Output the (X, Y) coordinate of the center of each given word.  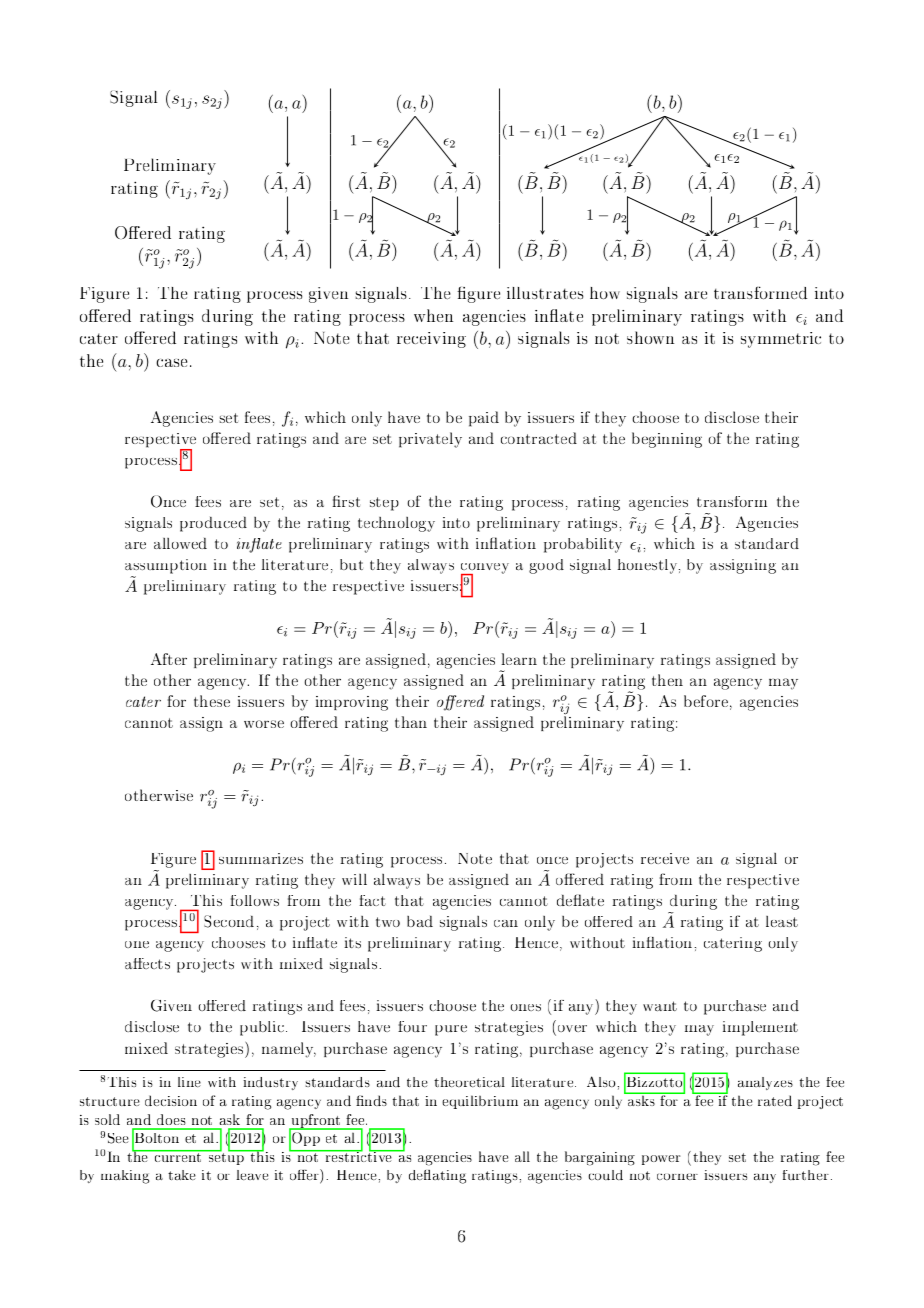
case (171, 363)
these (212, 701)
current (178, 1156)
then (667, 680)
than (411, 722)
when (433, 315)
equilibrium (480, 1102)
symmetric (781, 340)
